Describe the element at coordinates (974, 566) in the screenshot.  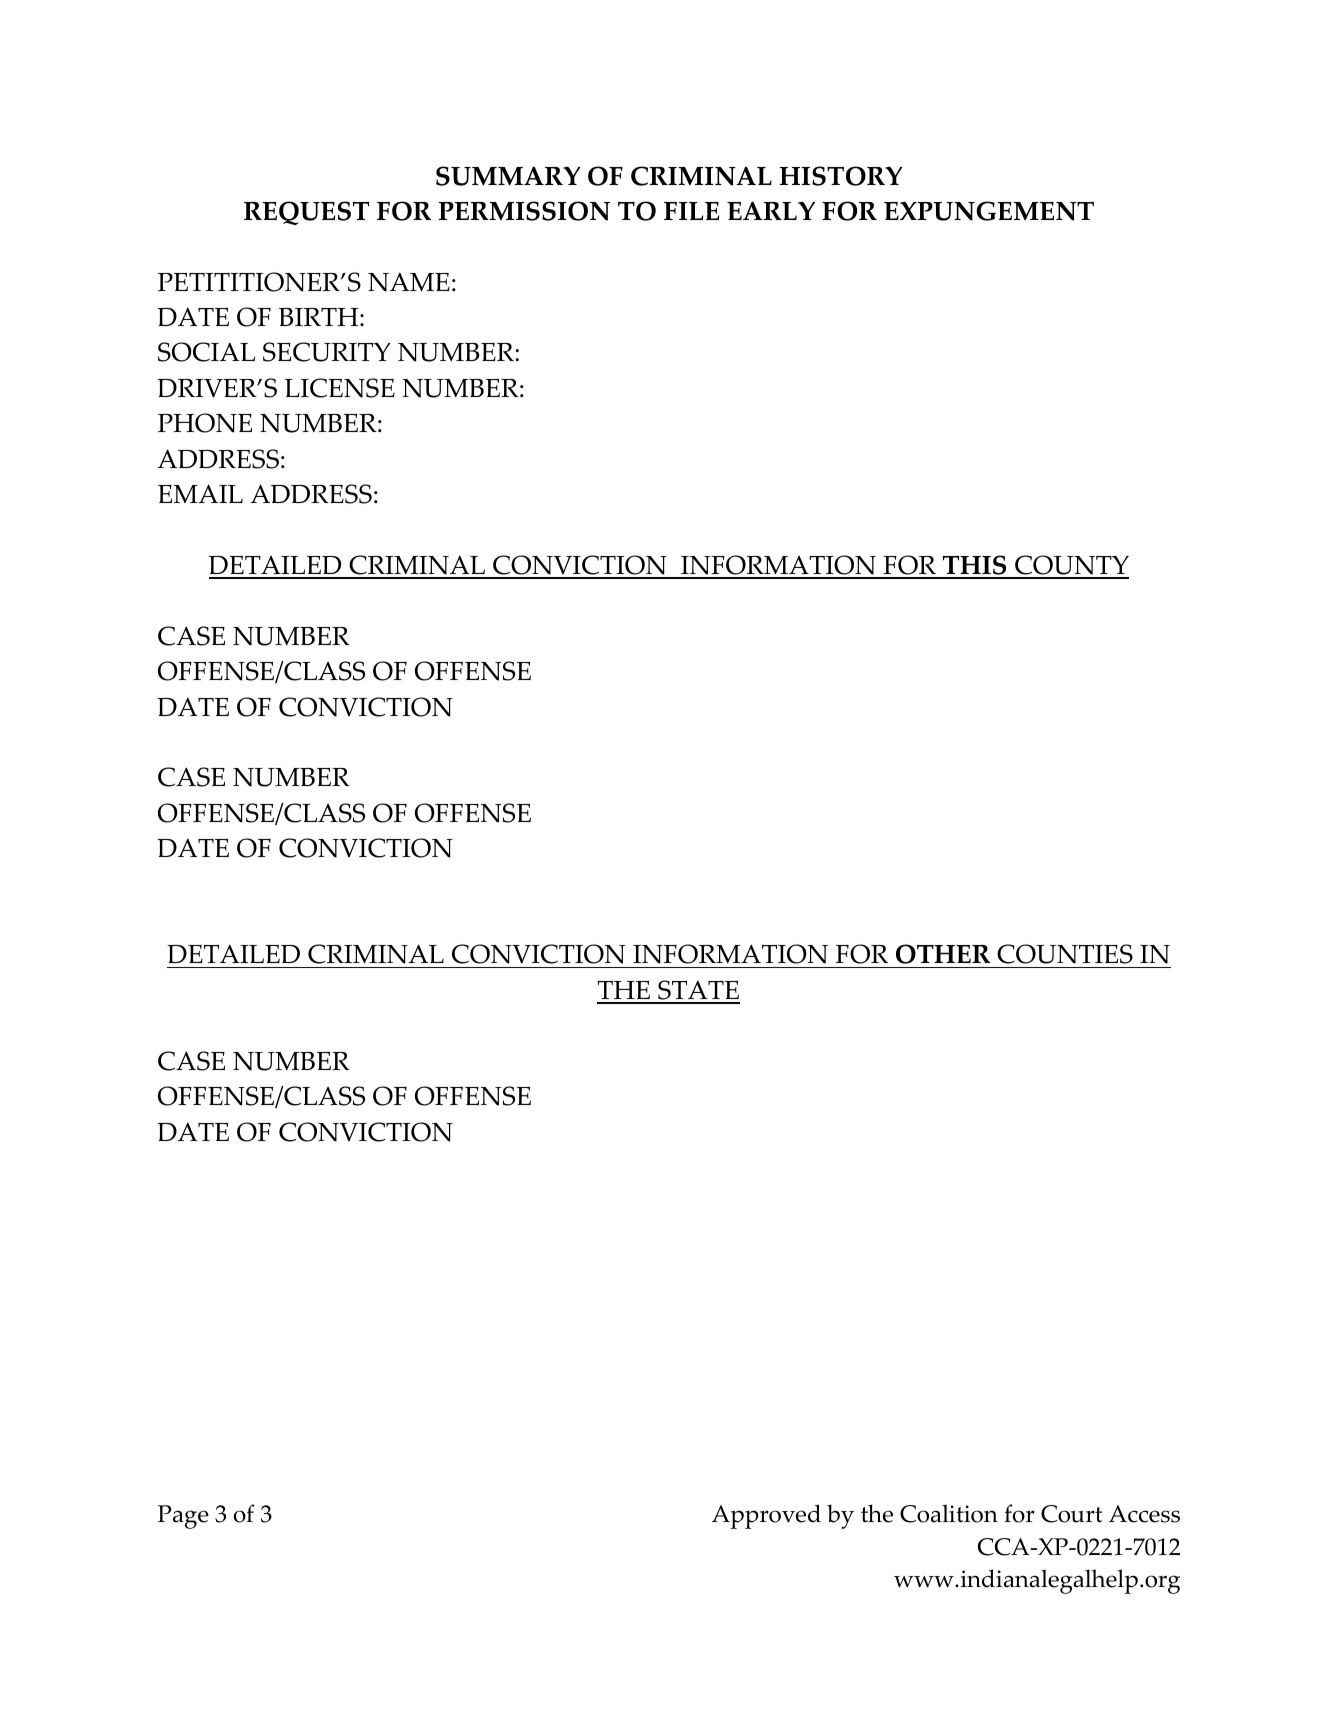
I see `THIS` at that location.
